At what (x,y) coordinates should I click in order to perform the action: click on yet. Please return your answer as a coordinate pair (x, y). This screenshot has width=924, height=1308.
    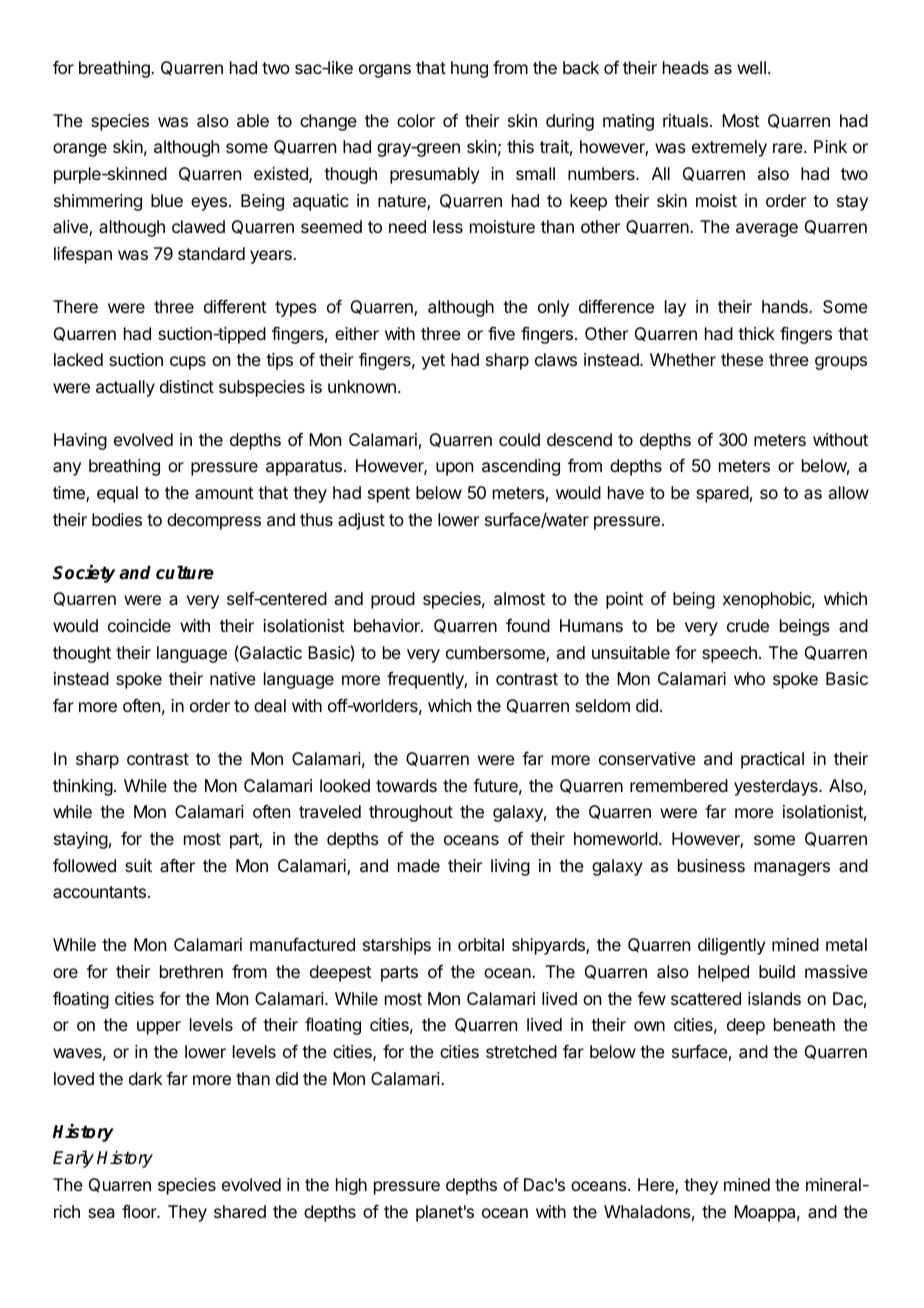
    Looking at the image, I should click on (433, 362).
